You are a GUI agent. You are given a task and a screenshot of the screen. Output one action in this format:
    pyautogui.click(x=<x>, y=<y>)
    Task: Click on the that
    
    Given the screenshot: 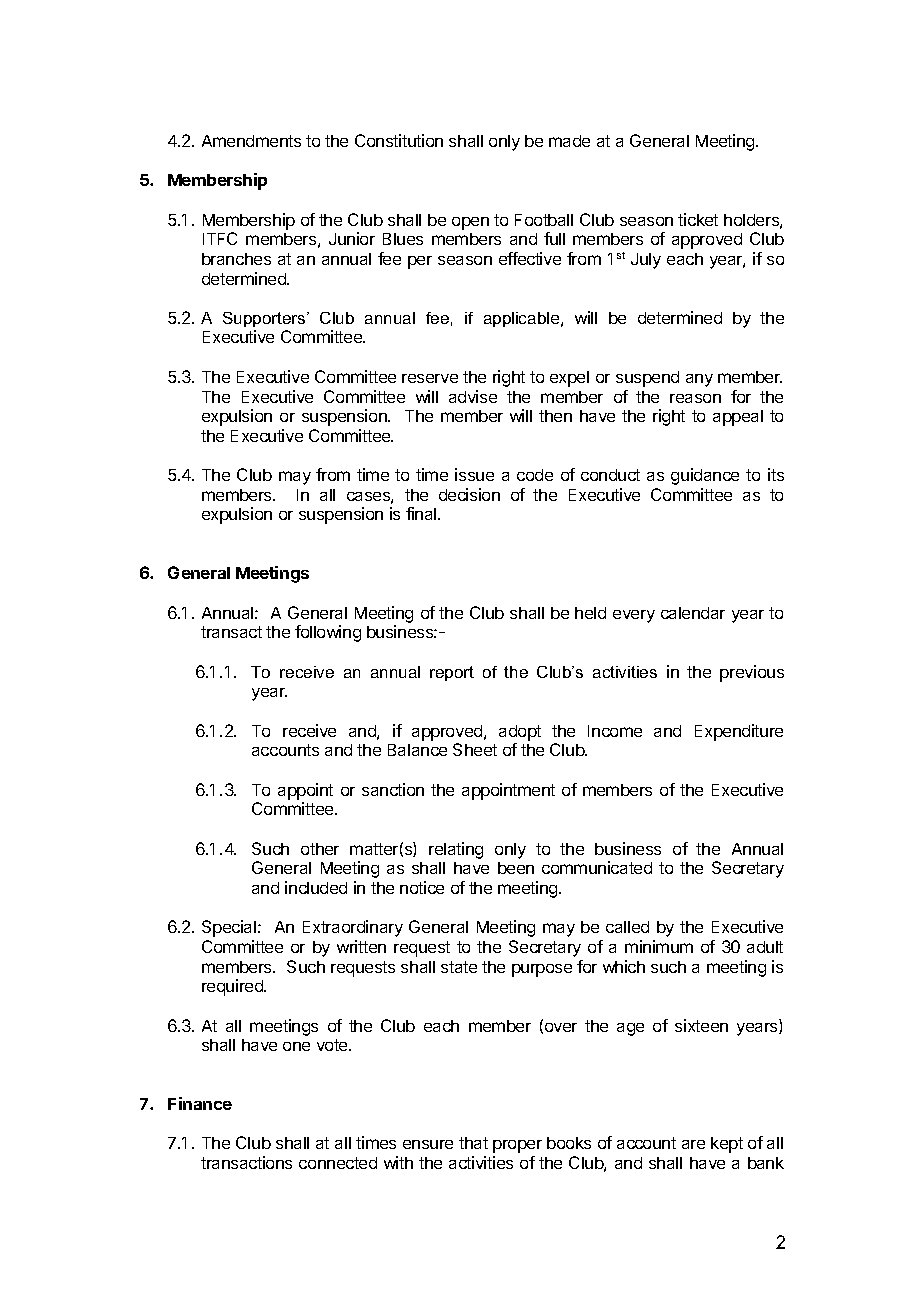 What is the action you would take?
    pyautogui.click(x=473, y=1143)
